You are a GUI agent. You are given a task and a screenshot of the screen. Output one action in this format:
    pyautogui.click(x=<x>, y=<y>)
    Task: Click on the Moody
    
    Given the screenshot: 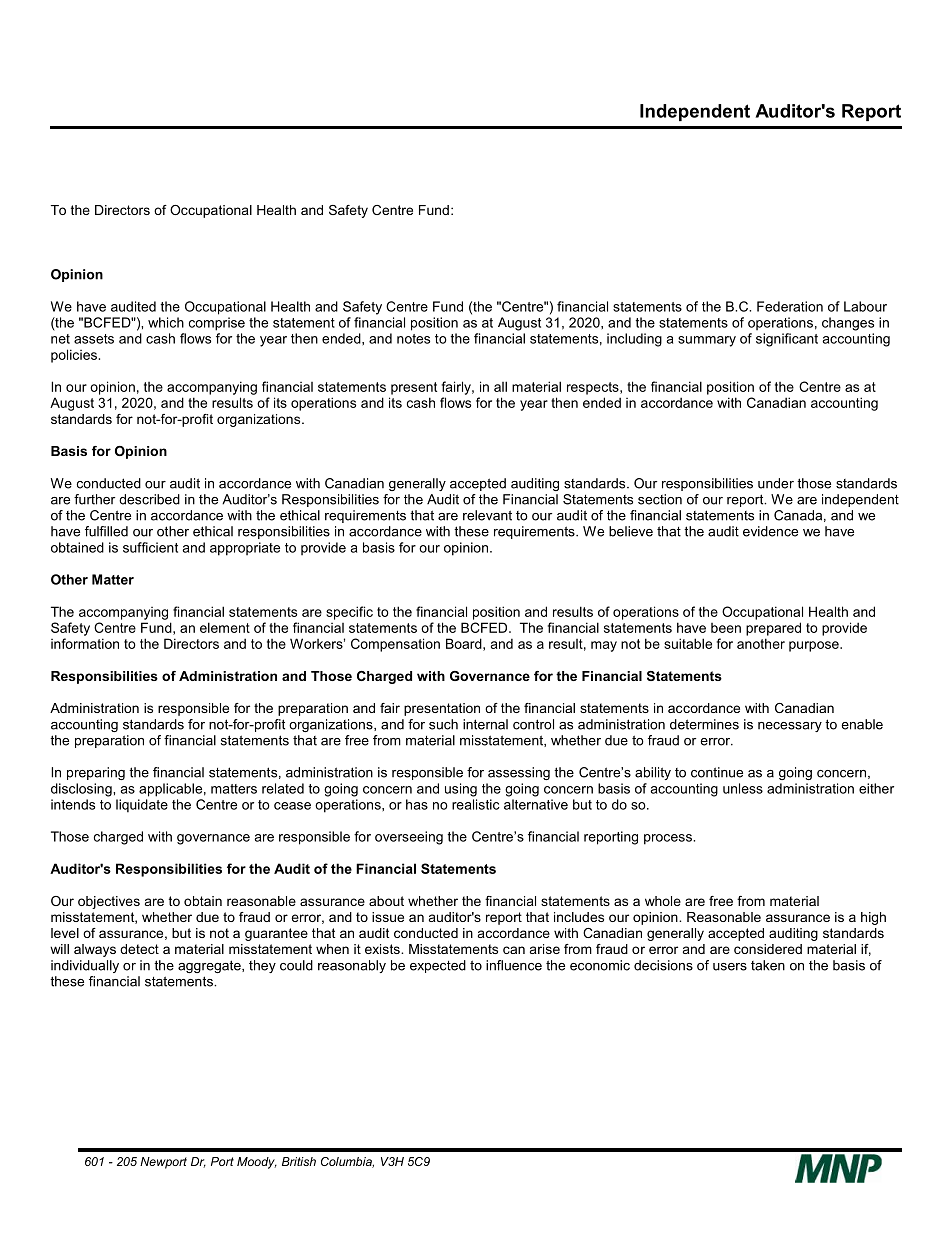 What is the action you would take?
    pyautogui.click(x=257, y=1163)
